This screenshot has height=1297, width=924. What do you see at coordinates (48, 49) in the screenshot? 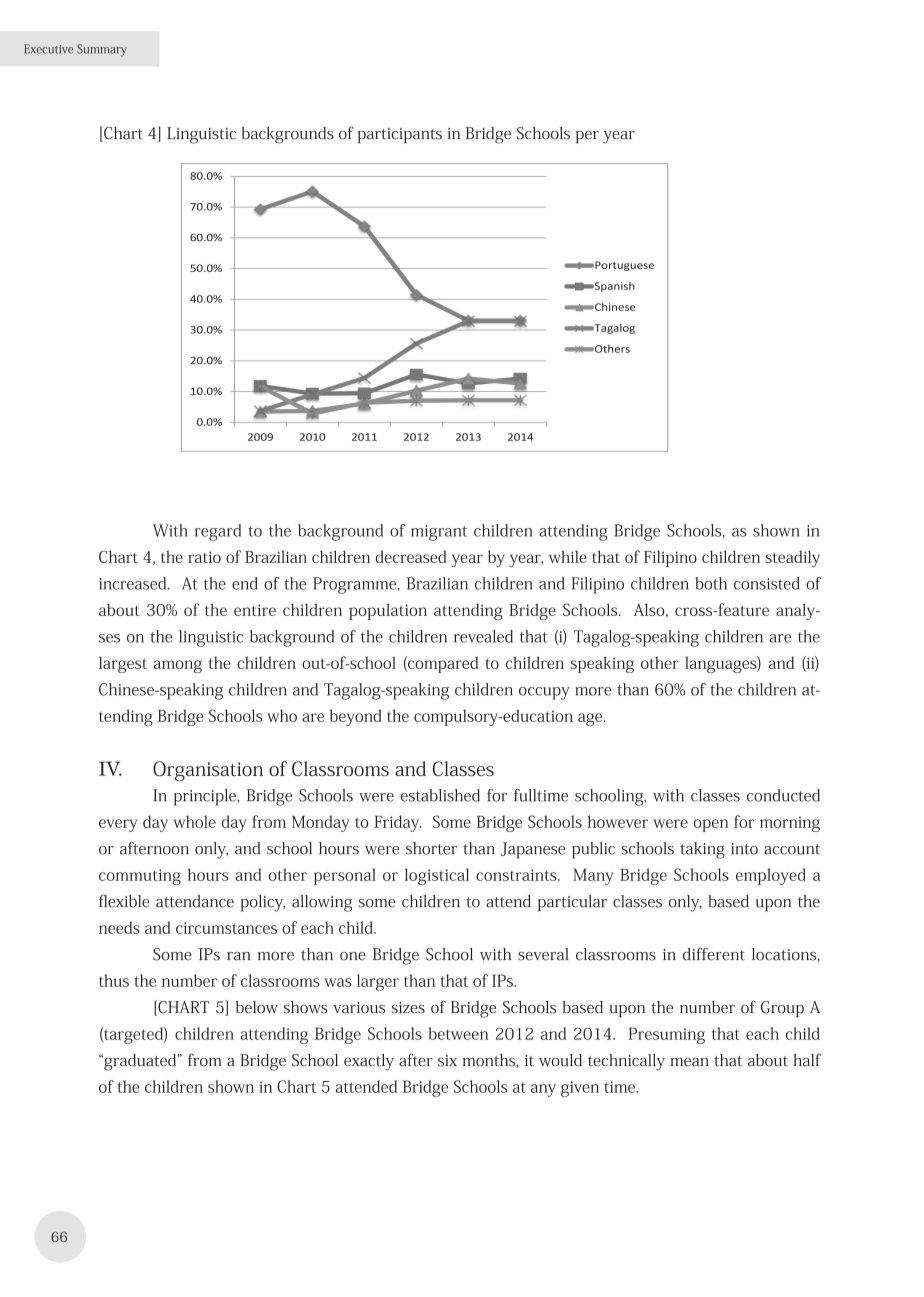
I see `Executive` at bounding box center [48, 49].
